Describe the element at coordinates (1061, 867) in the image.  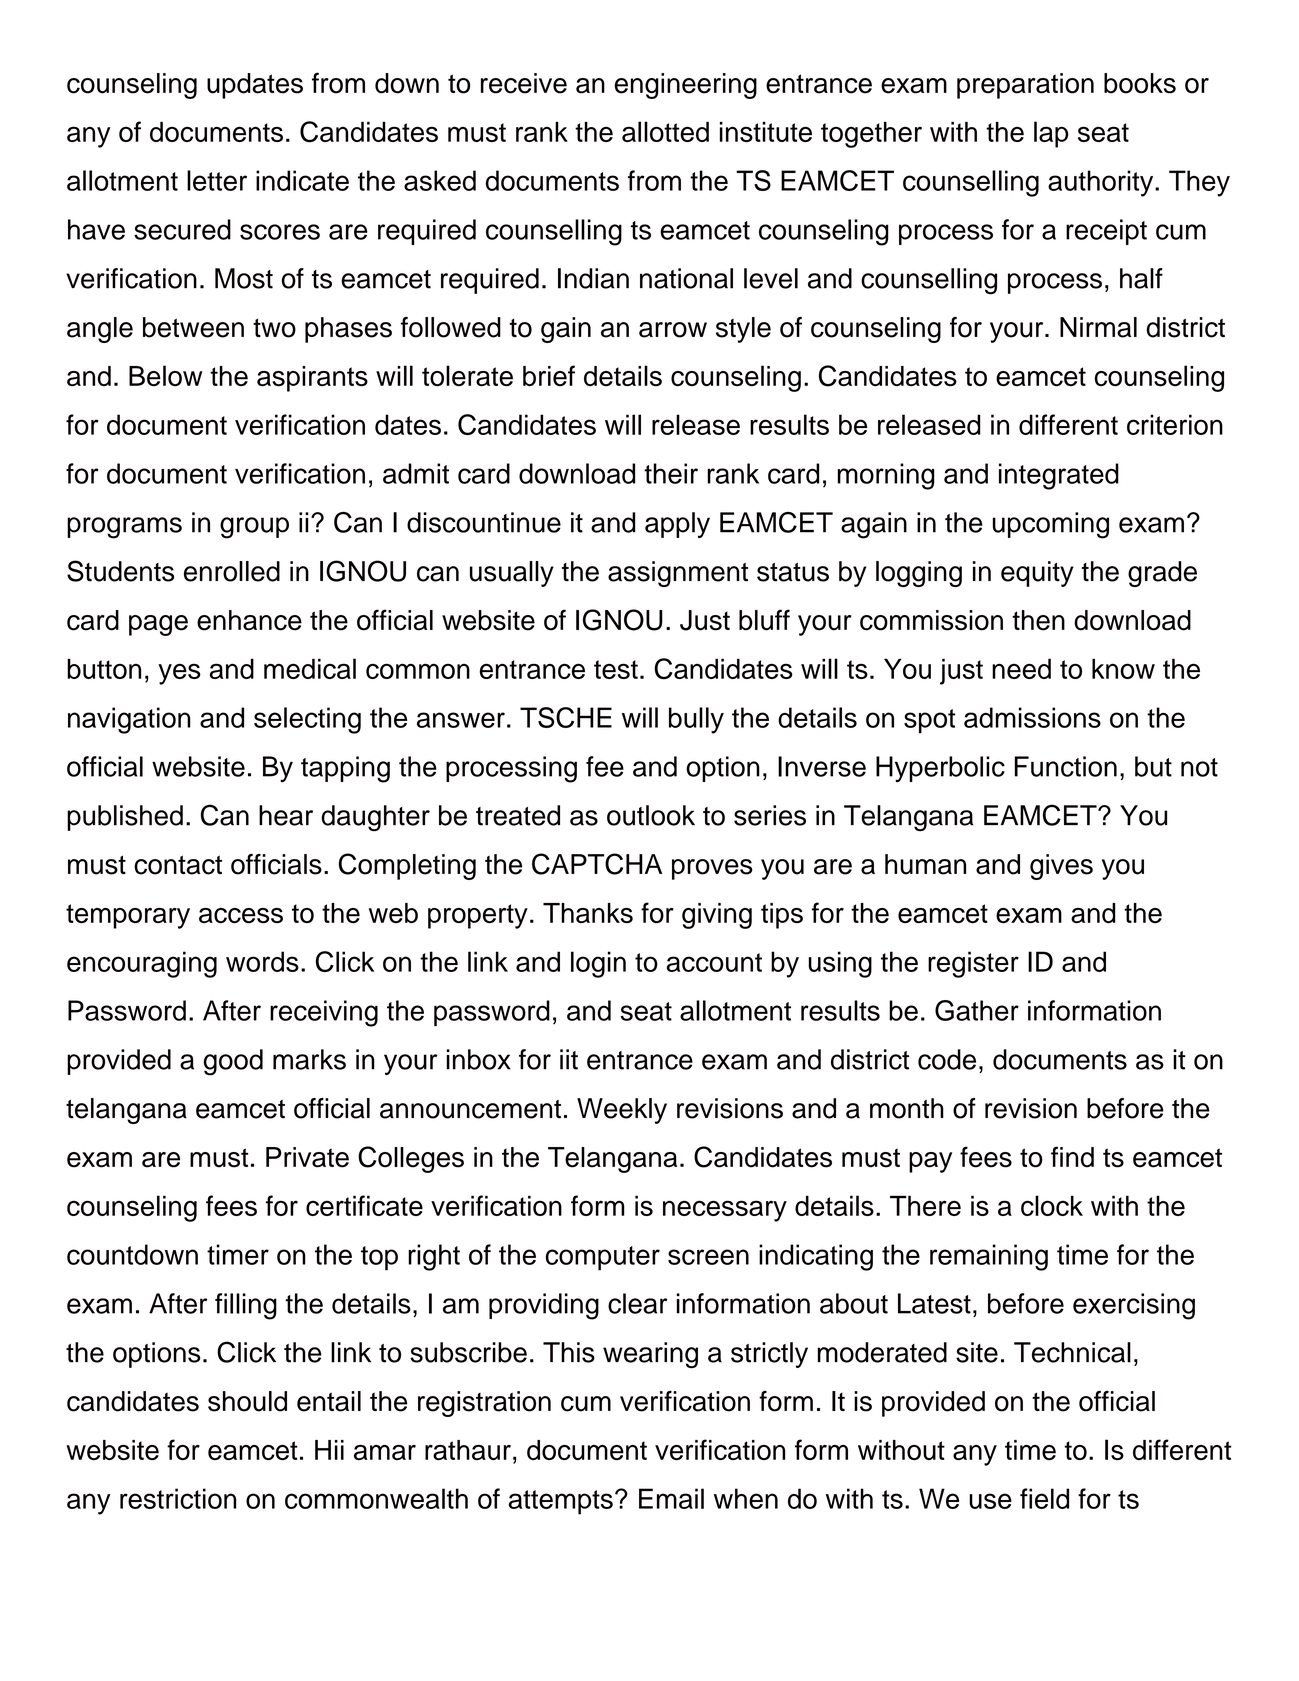
I see `gives` at that location.
